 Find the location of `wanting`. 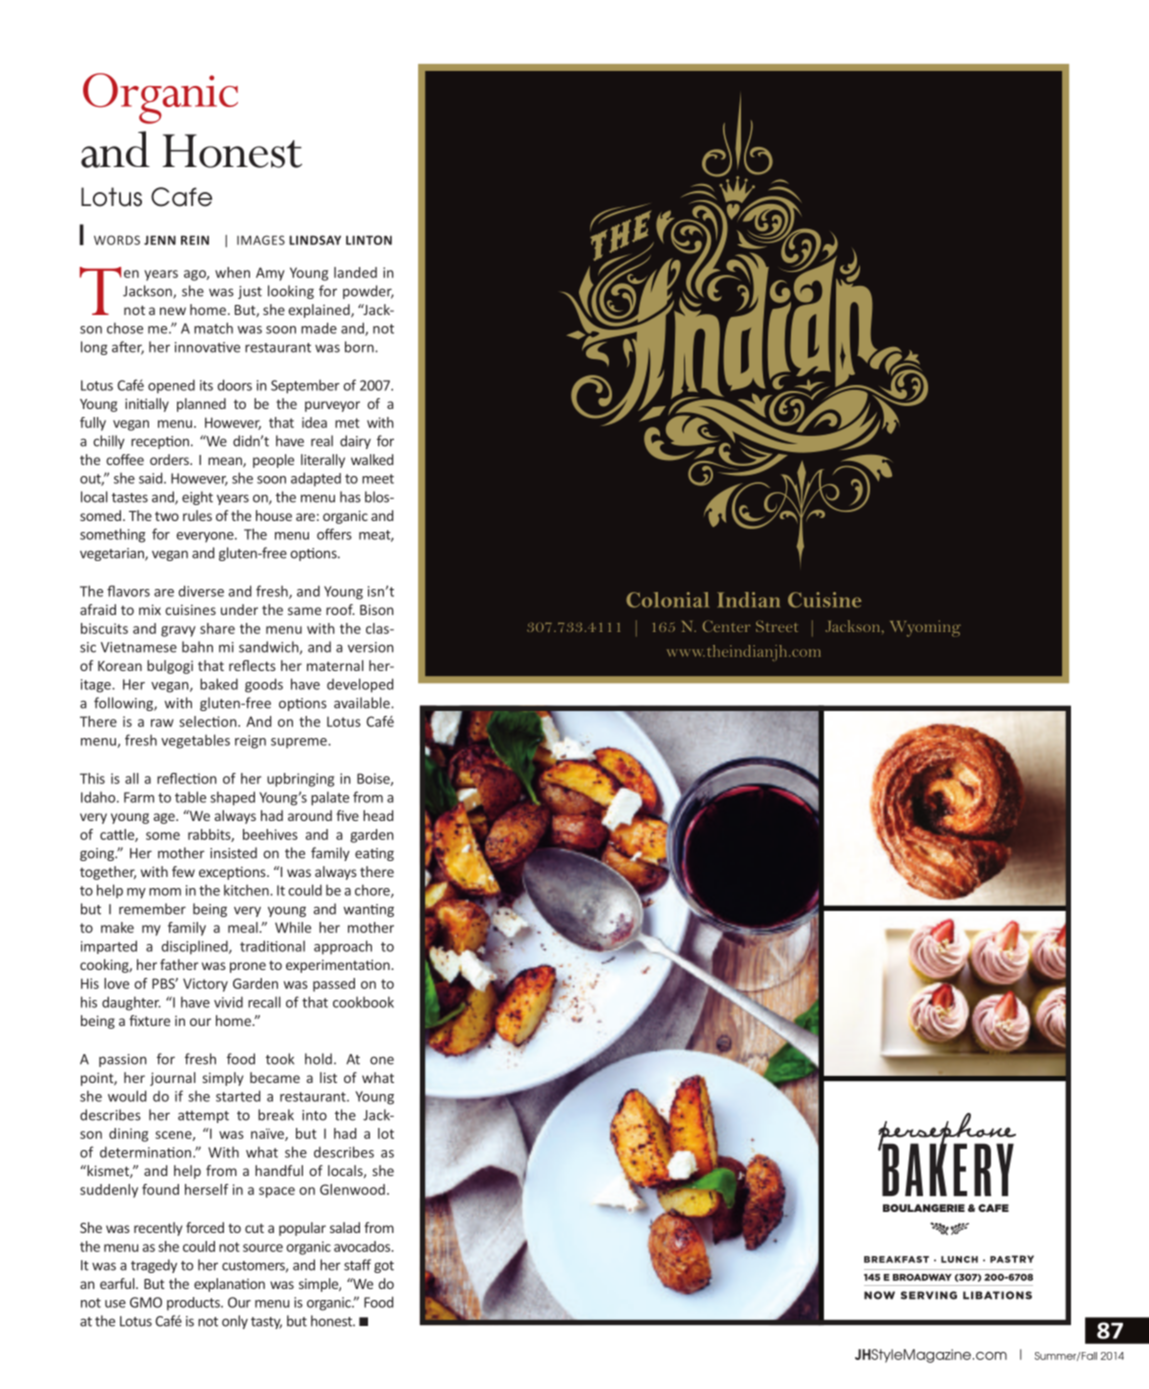

wanting is located at coordinates (369, 910).
